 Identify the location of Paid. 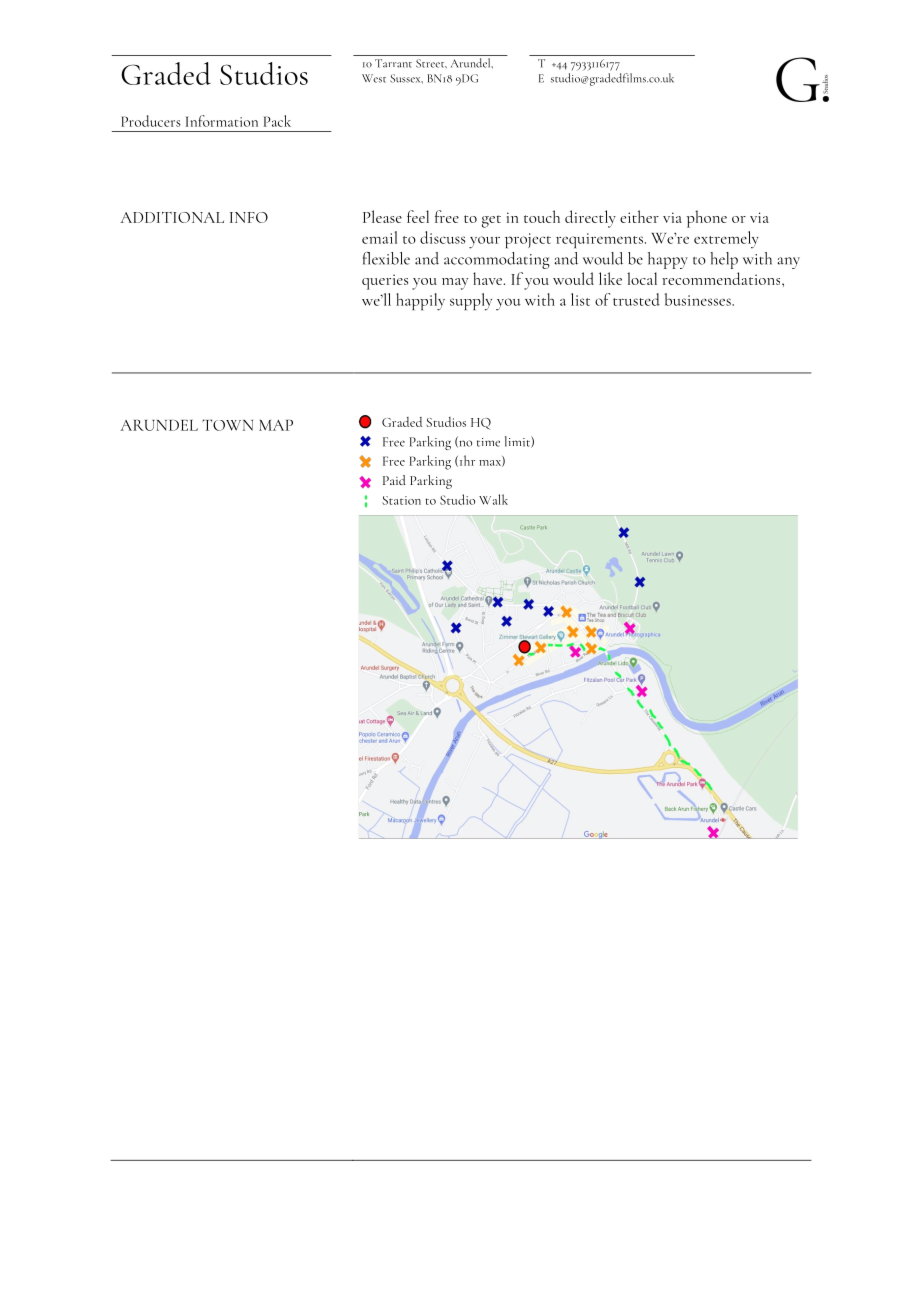
(394, 480).
